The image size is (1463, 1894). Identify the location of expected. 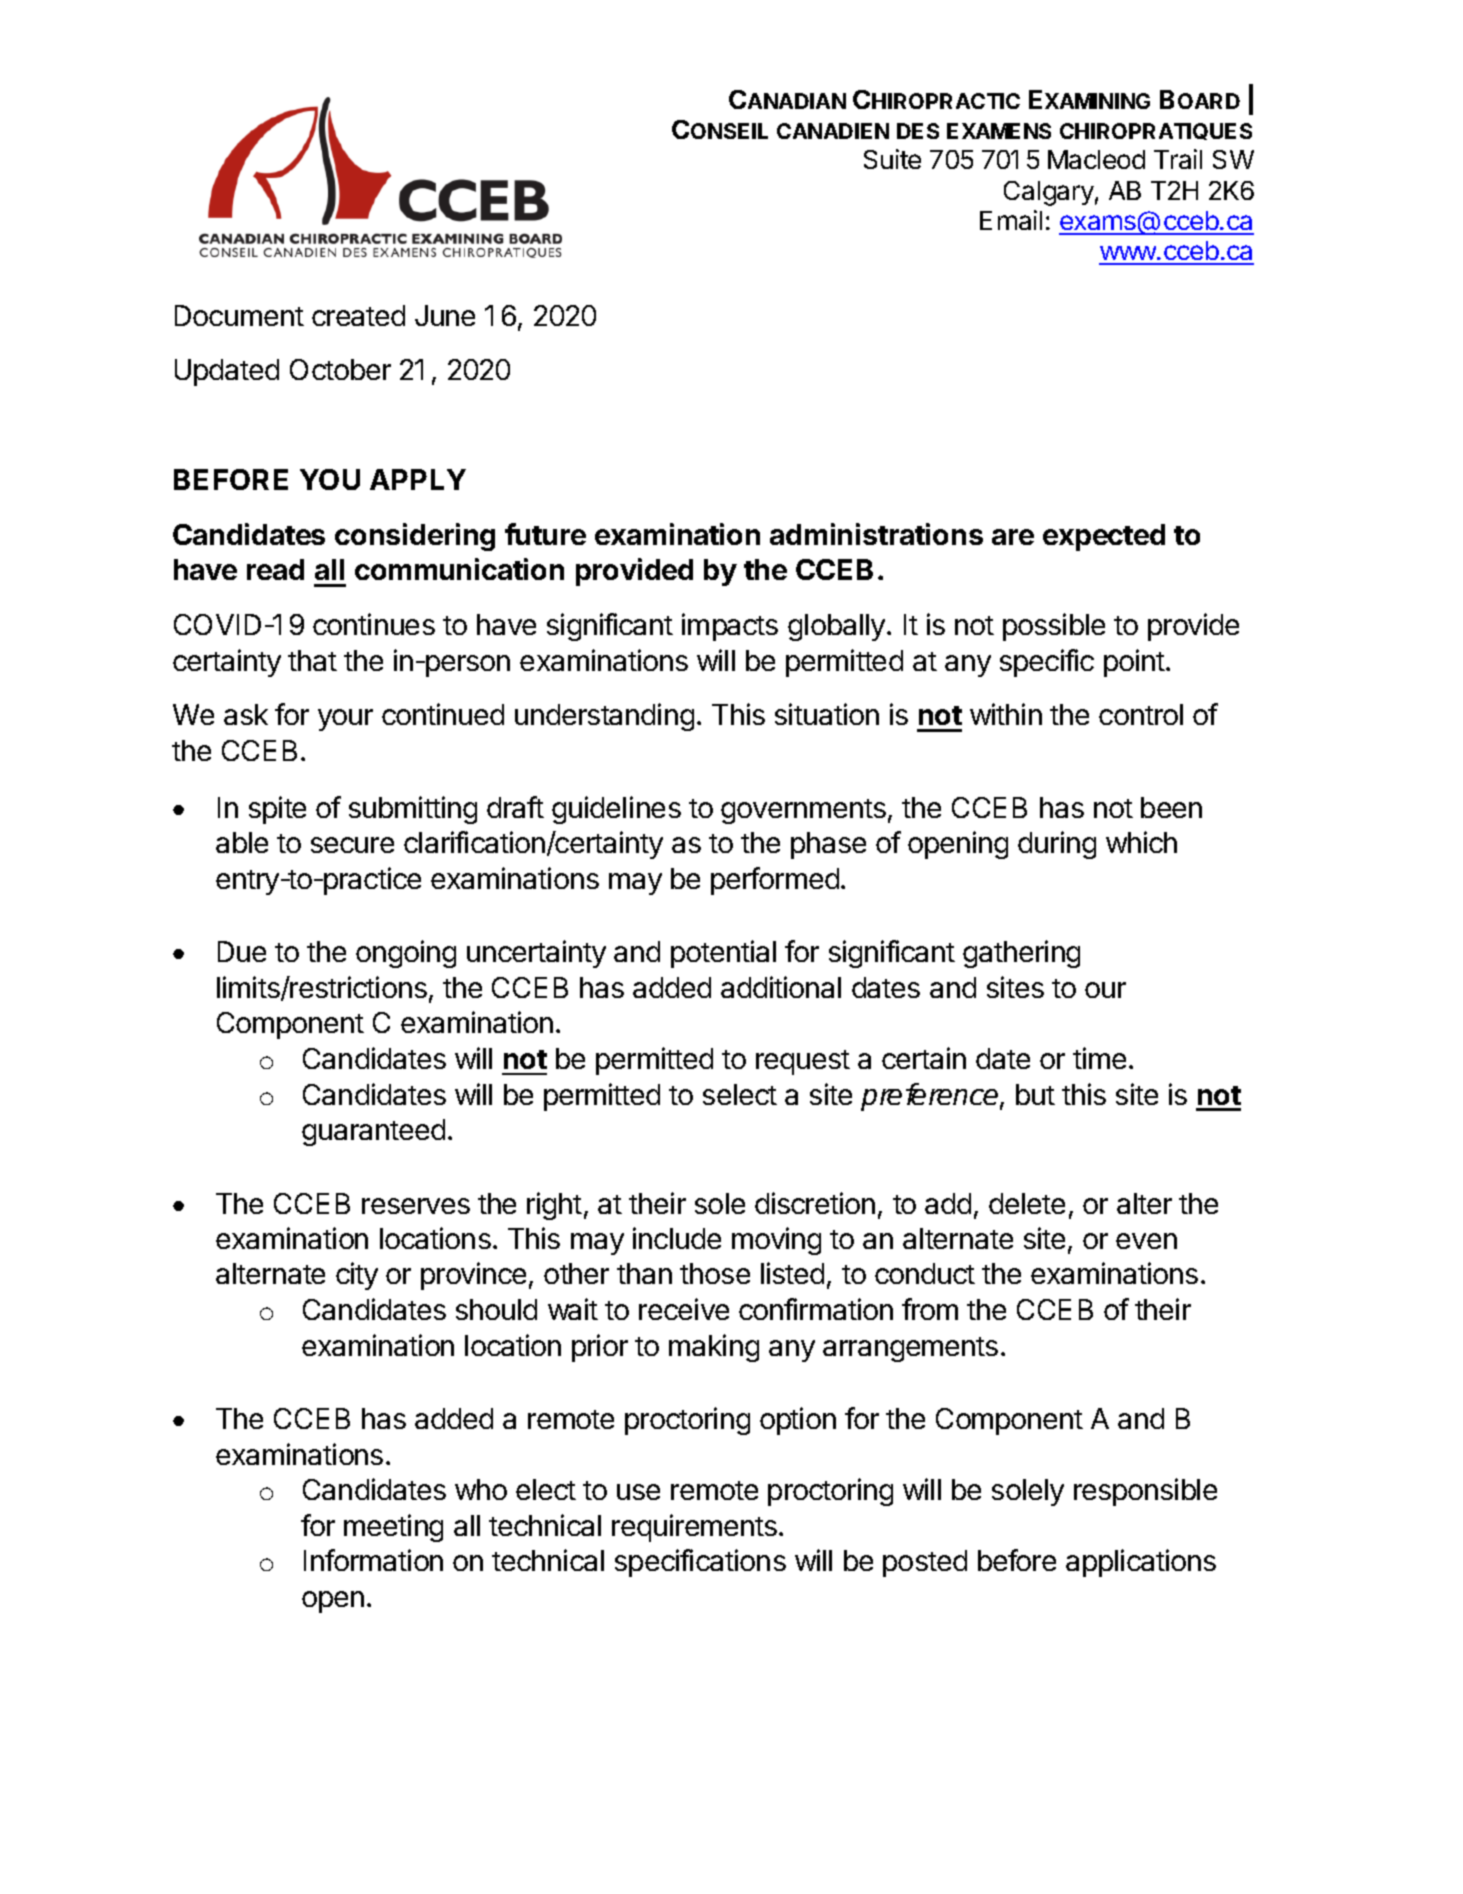
(1104, 537).
